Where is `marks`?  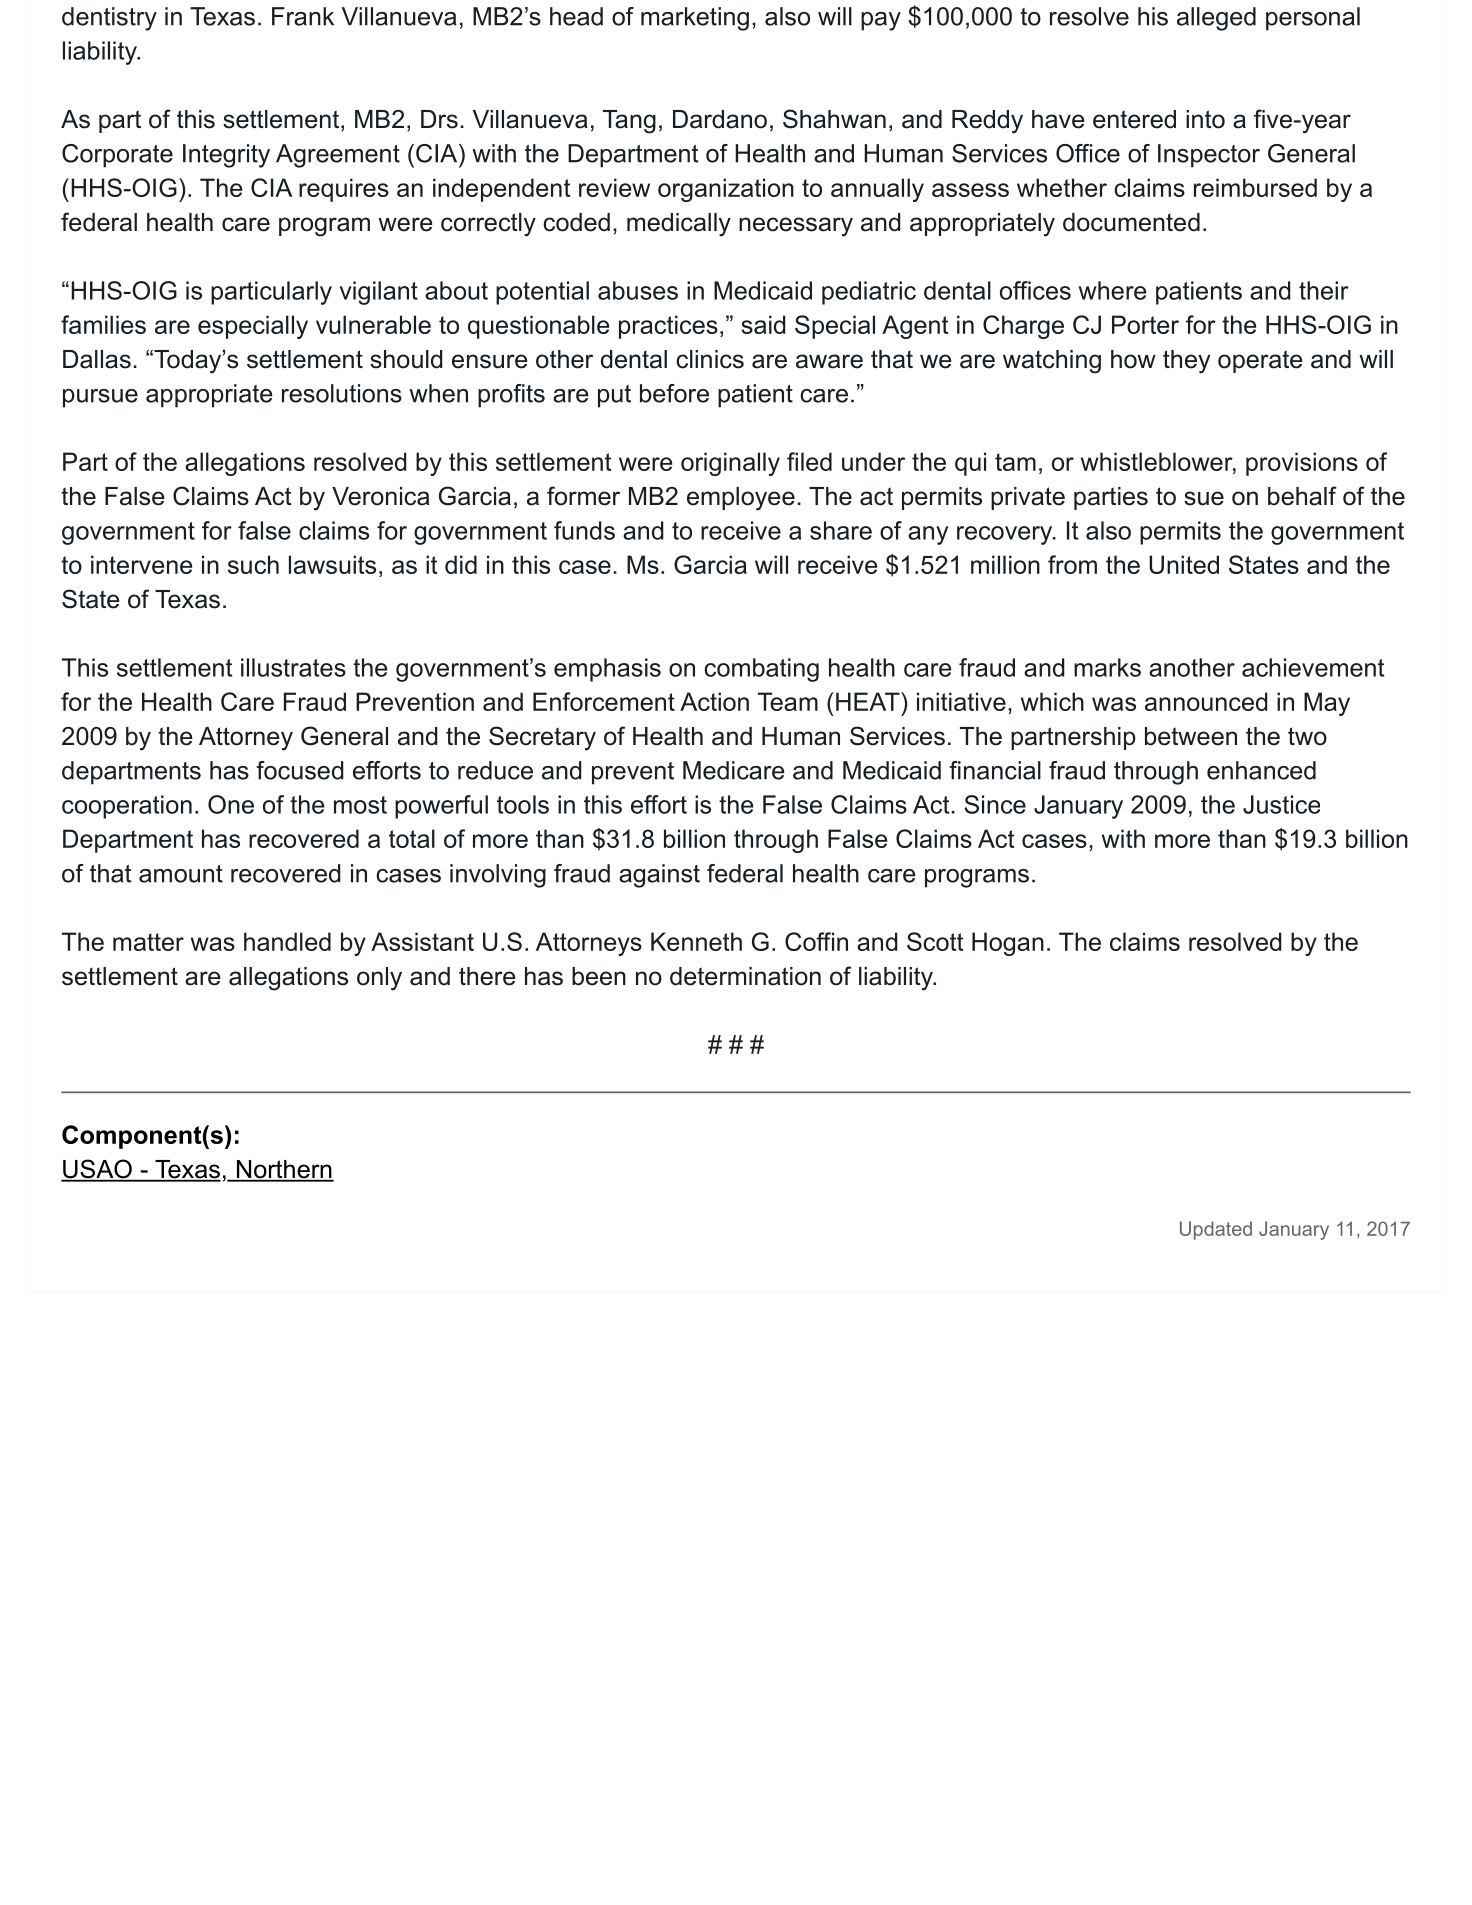
marks is located at coordinates (1107, 667).
